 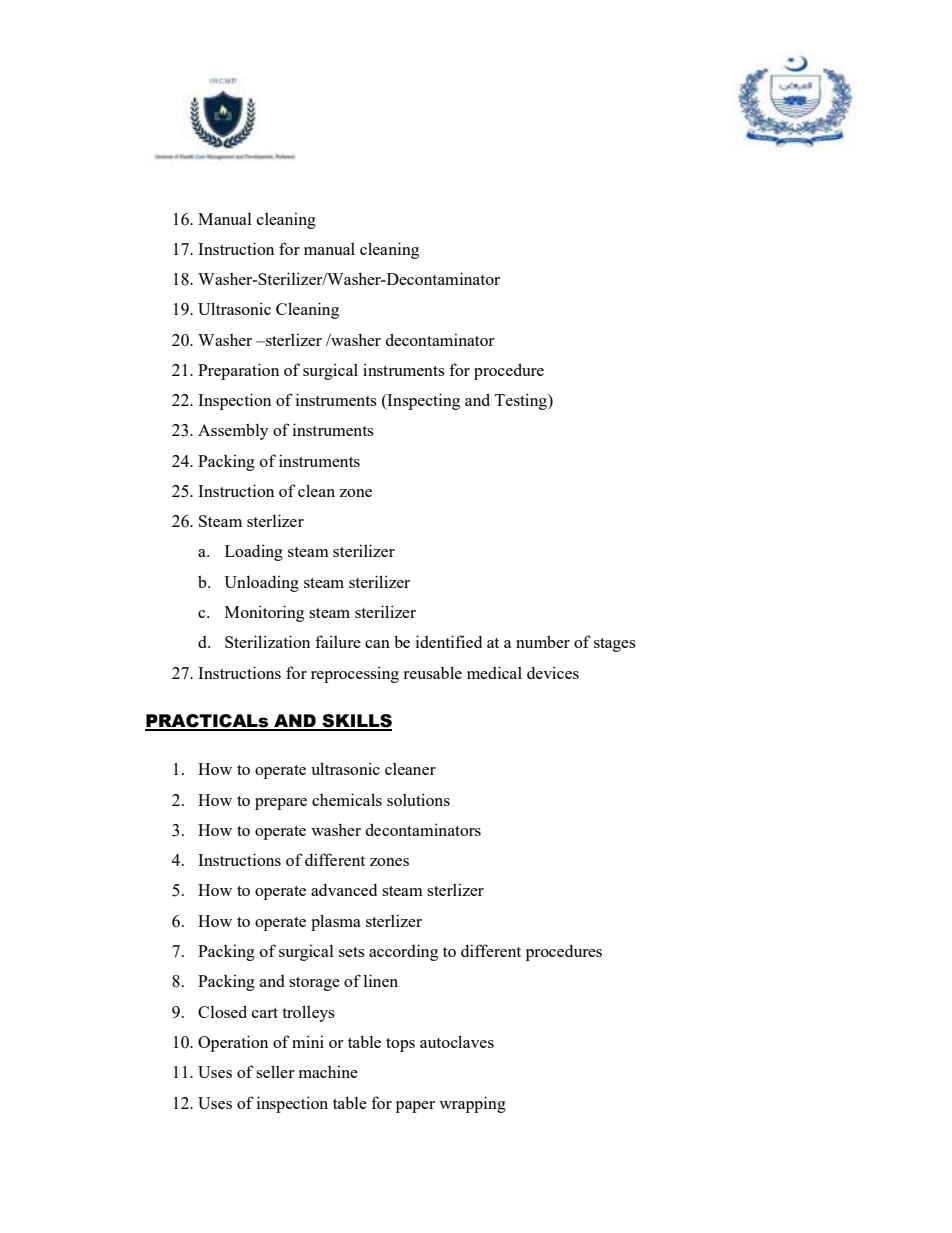 What do you see at coordinates (418, 799) in the document?
I see `solutions` at bounding box center [418, 799].
